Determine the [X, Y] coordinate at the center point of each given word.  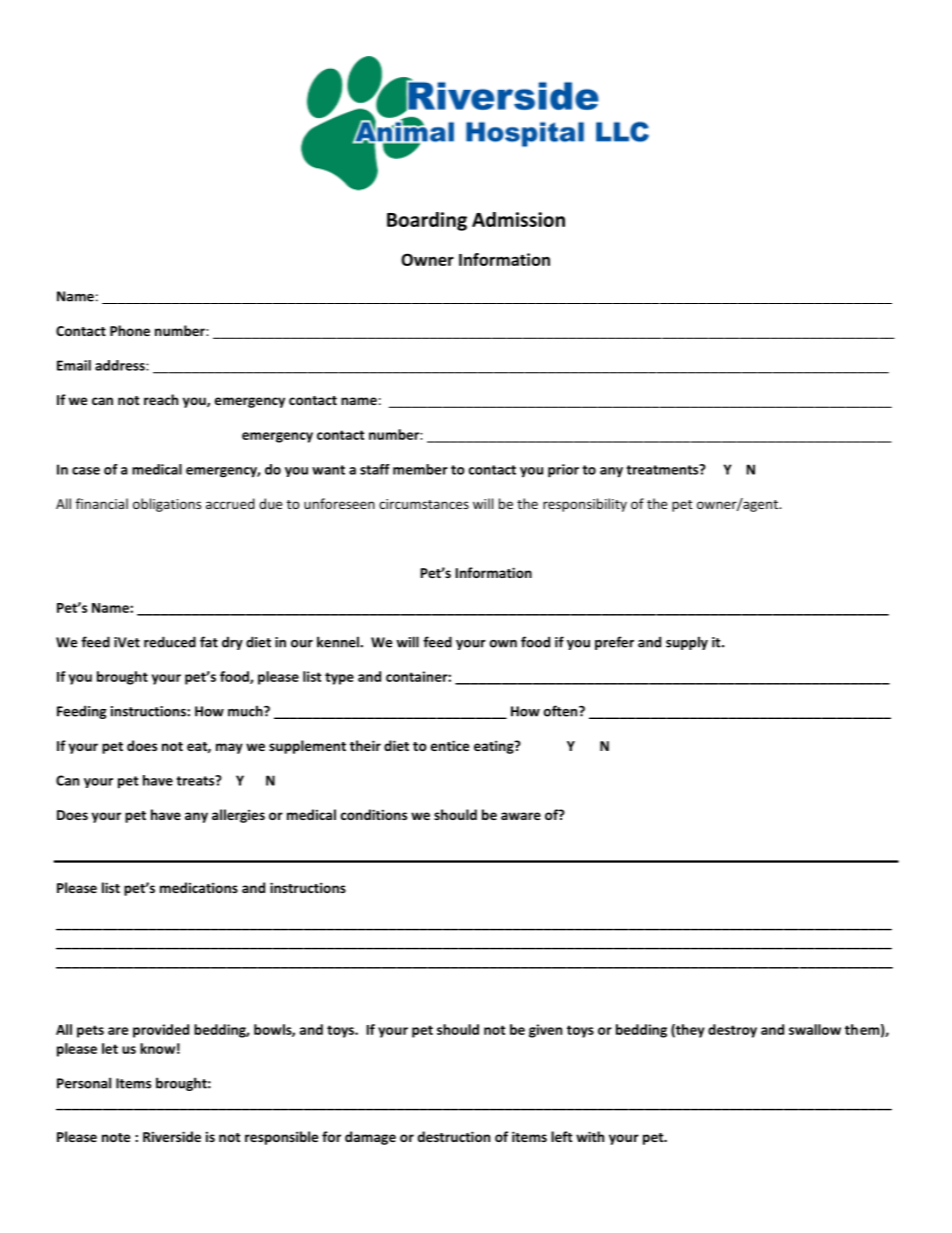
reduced [170, 642]
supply [687, 643]
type [339, 678]
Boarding [427, 221]
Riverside [172, 1136]
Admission [518, 219]
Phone [130, 330]
